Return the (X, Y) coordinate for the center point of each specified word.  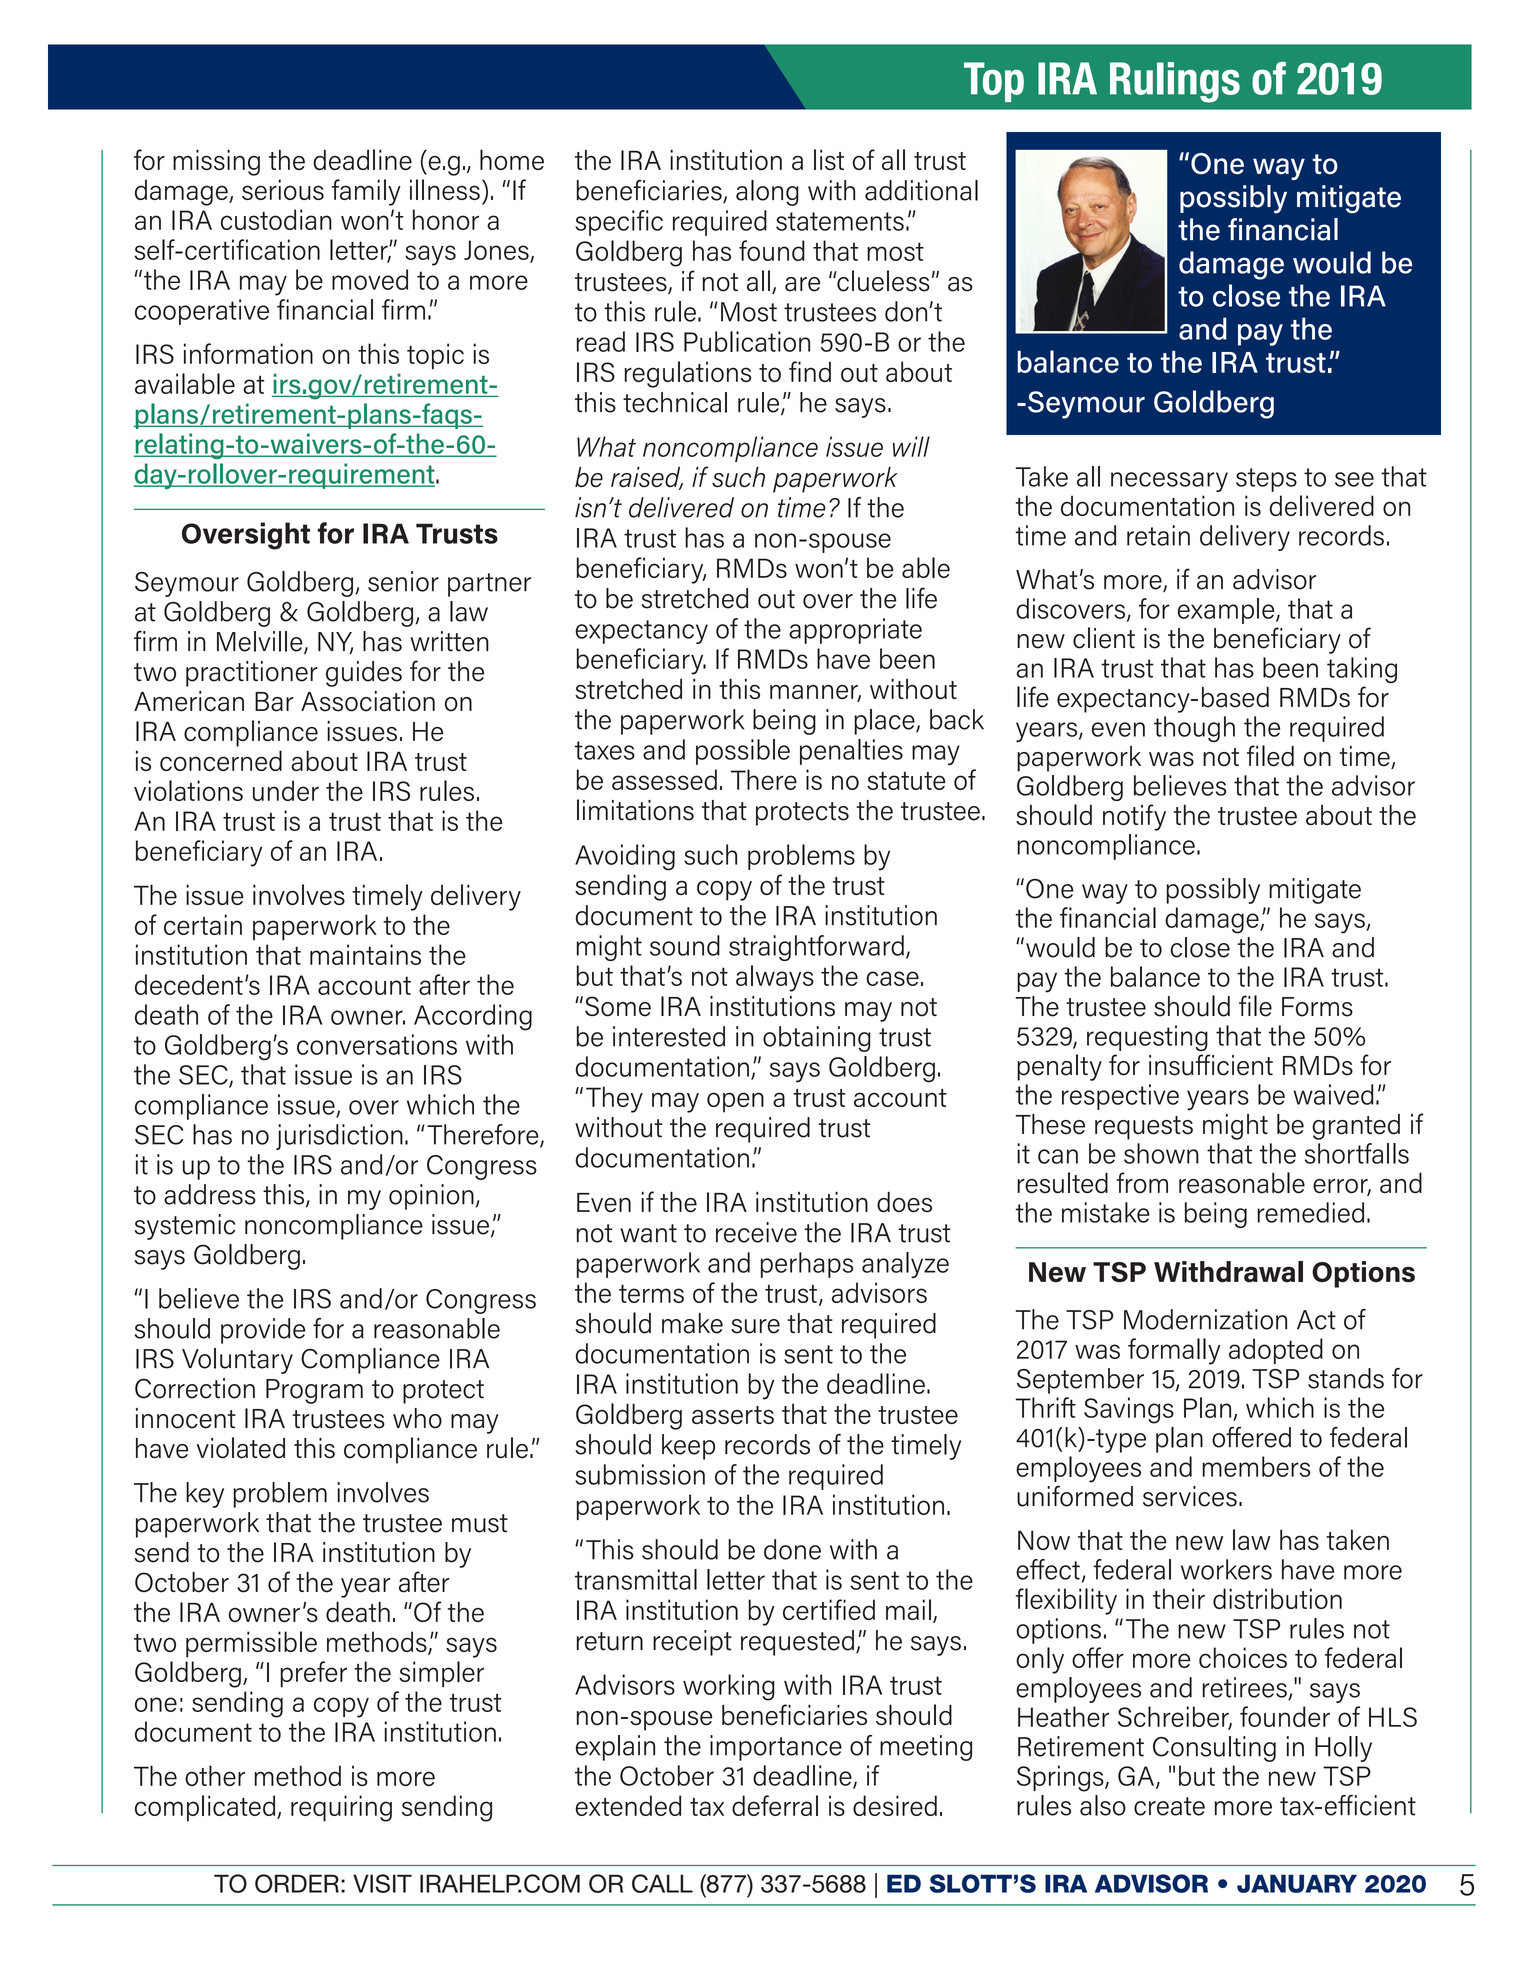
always (775, 978)
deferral (775, 1805)
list (829, 159)
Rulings (1175, 82)
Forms (1317, 1007)
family (366, 192)
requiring (341, 1808)
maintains (365, 954)
